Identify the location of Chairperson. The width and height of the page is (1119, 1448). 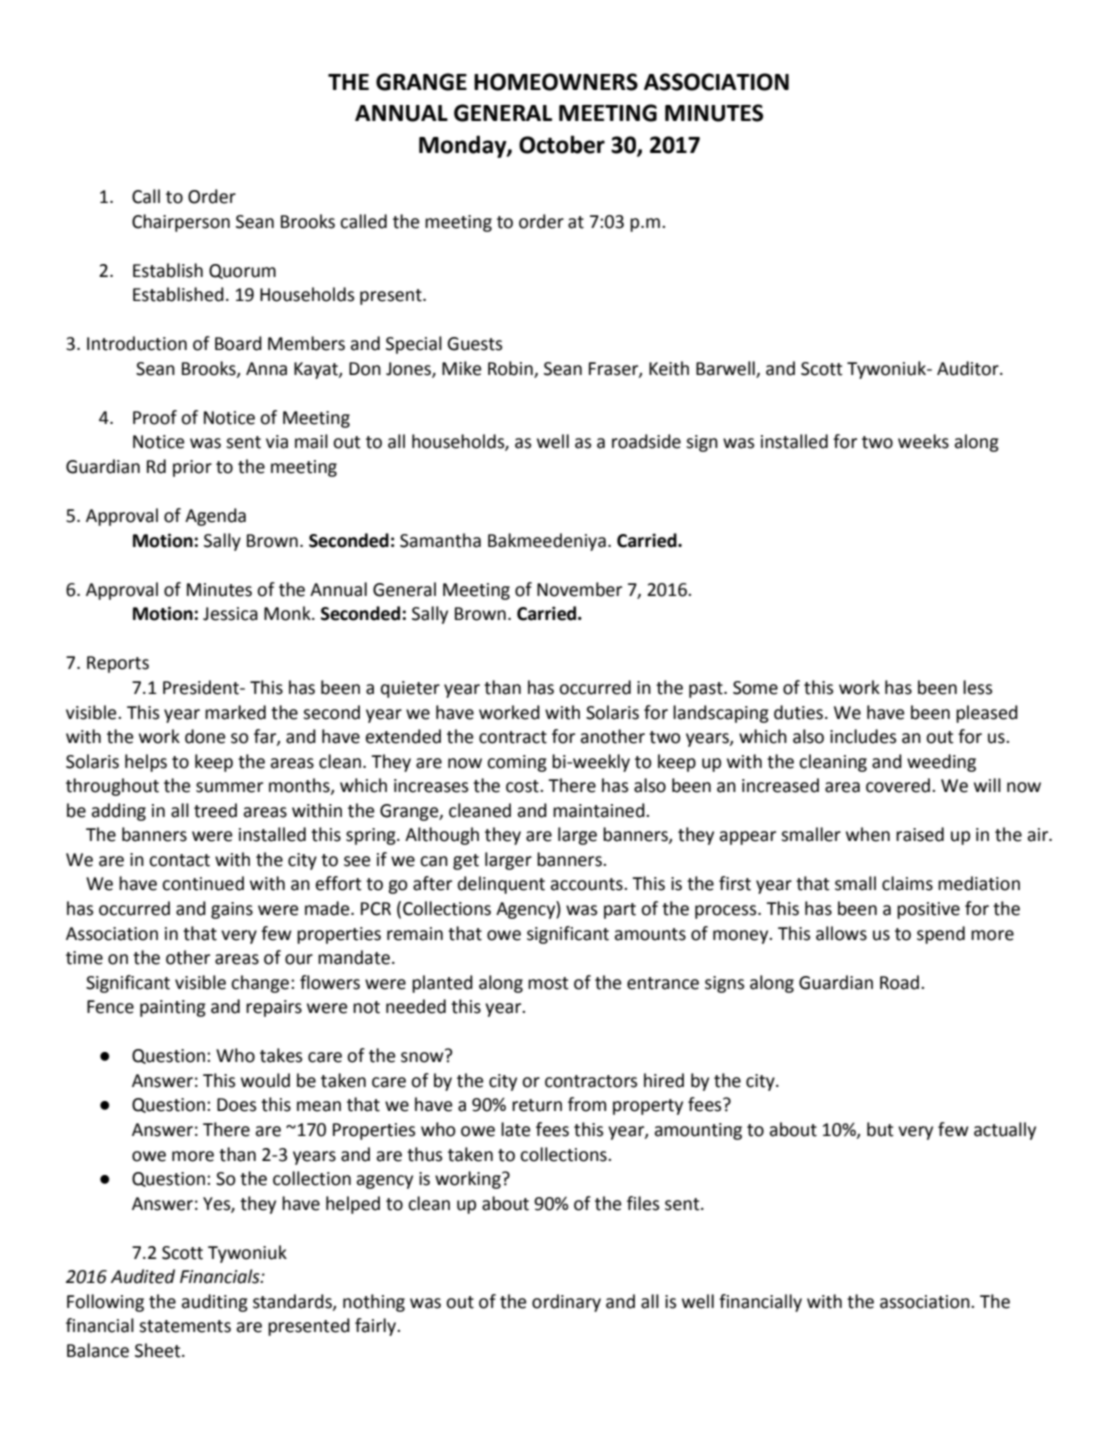
(181, 223).
